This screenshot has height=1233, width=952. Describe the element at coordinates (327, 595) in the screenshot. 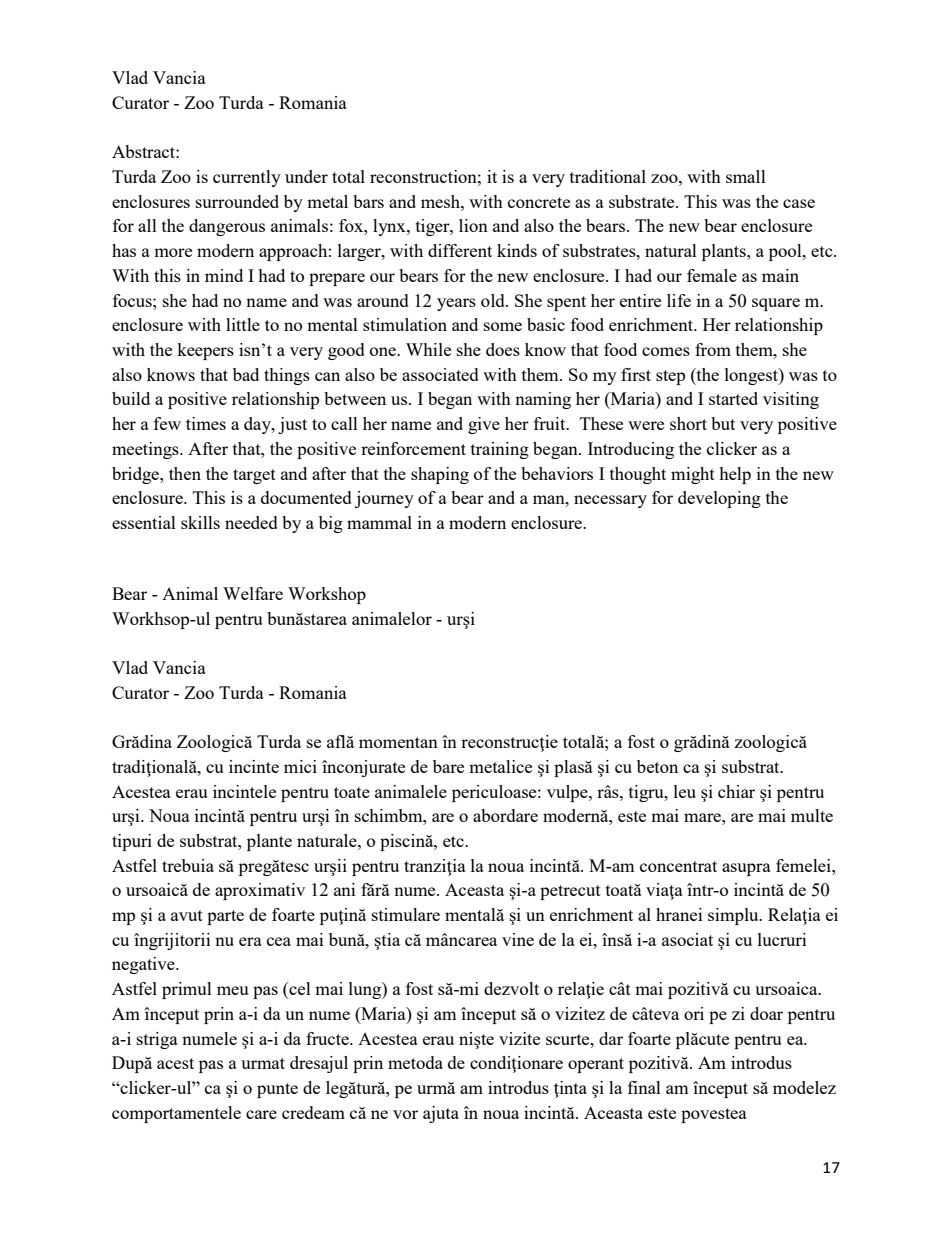

I see `Workshop` at that location.
